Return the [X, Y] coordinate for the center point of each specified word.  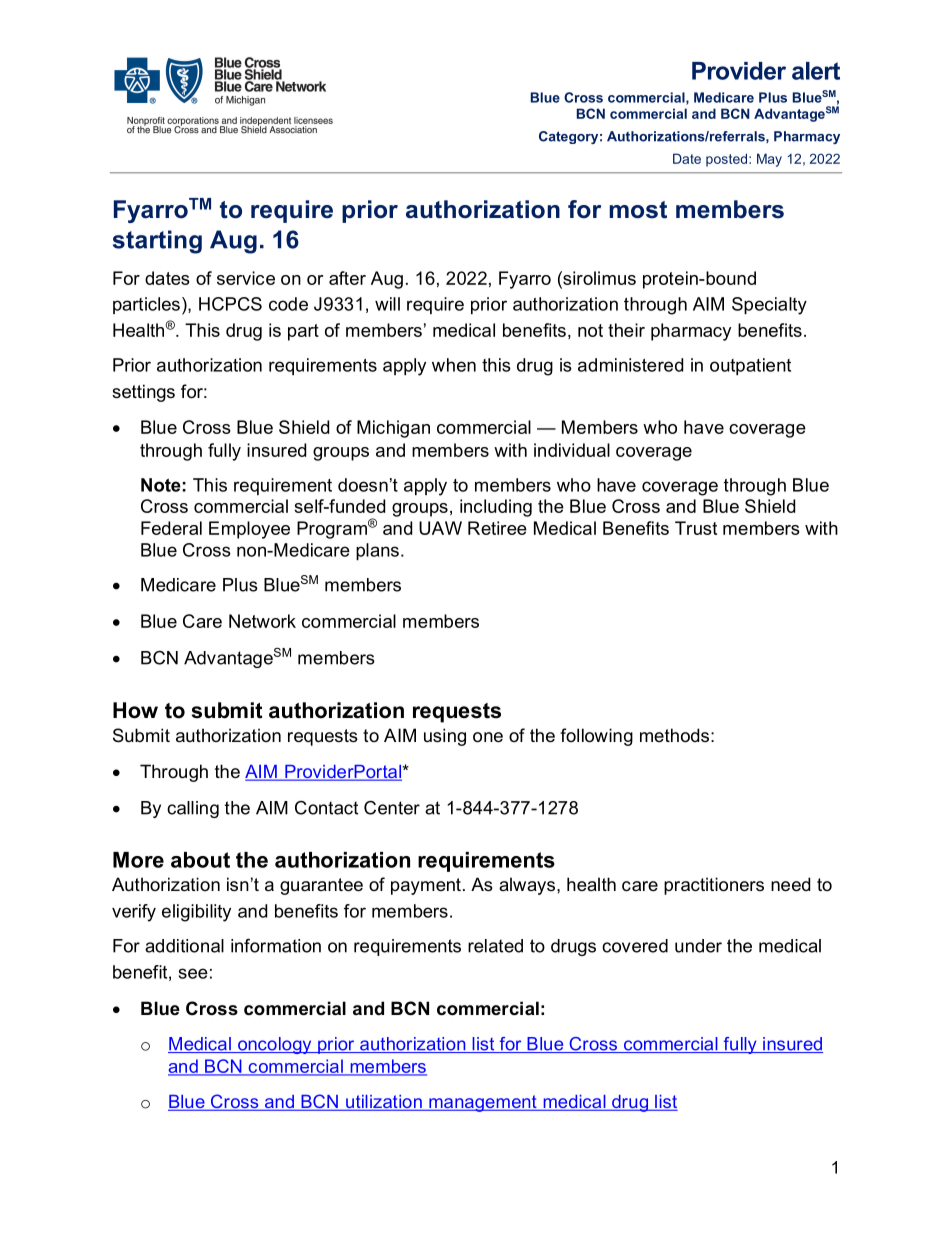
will [387, 304]
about [200, 860]
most [638, 210]
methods [674, 735]
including [496, 508]
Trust [696, 528]
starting [157, 242]
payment [426, 886]
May [769, 160]
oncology [275, 1045]
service [246, 278]
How [135, 710]
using [445, 737]
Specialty [769, 306]
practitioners [714, 886]
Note [161, 485]
